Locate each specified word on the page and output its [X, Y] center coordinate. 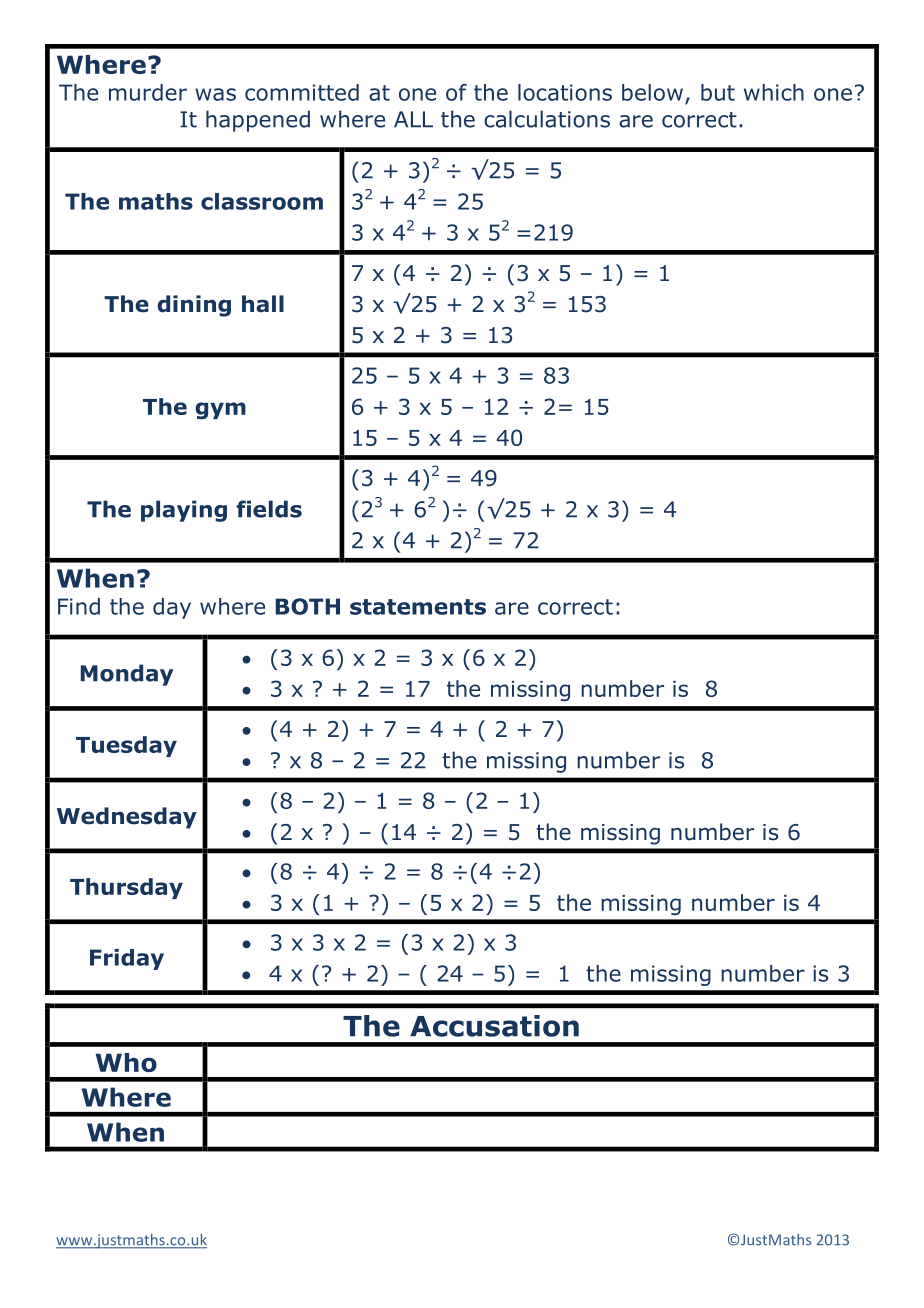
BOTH [308, 606]
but [718, 92]
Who [126, 1062]
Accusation [494, 1026]
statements [418, 607]
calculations [547, 119]
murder [148, 92]
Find [79, 606]
